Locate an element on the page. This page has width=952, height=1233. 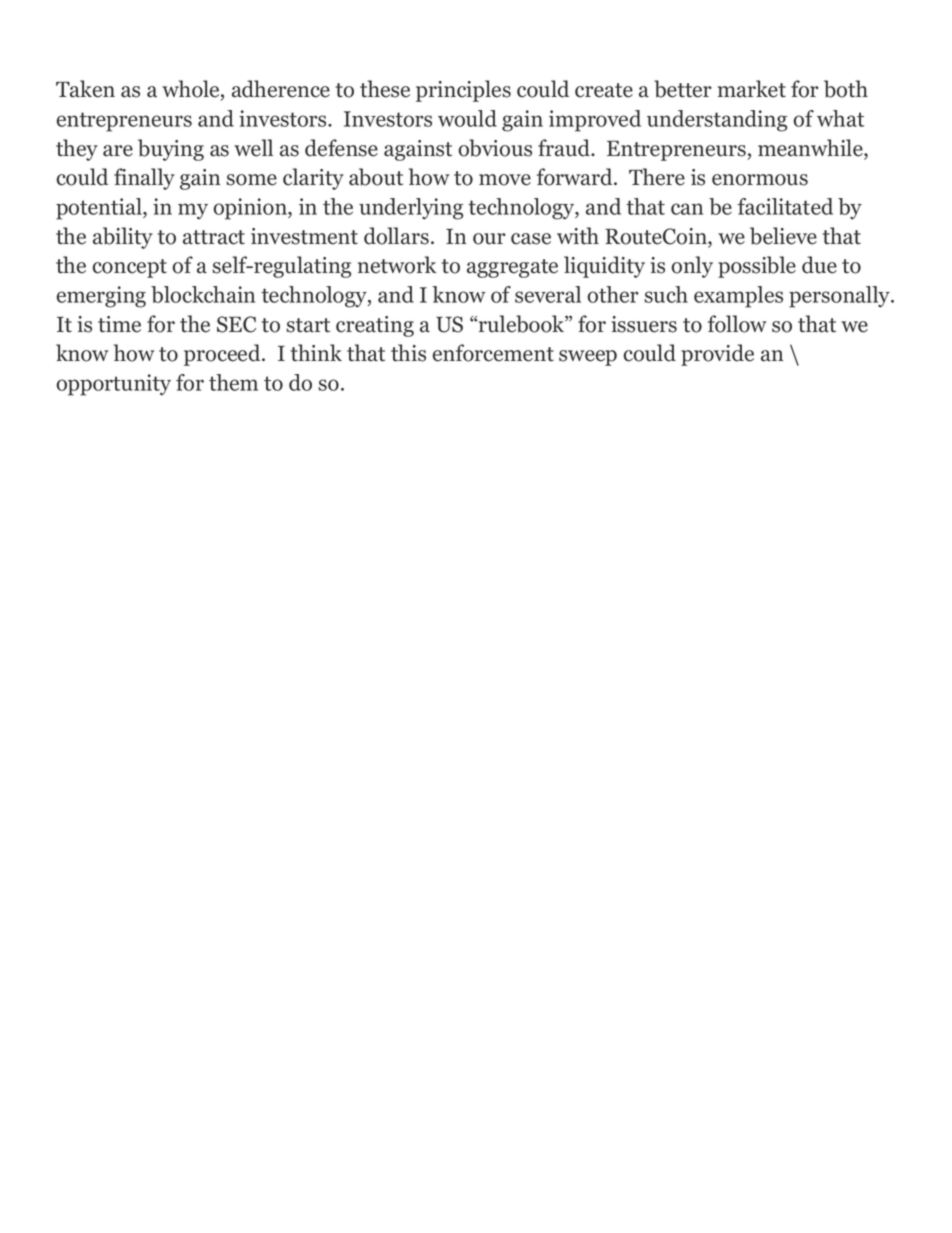
aggregate is located at coordinates (512, 268).
